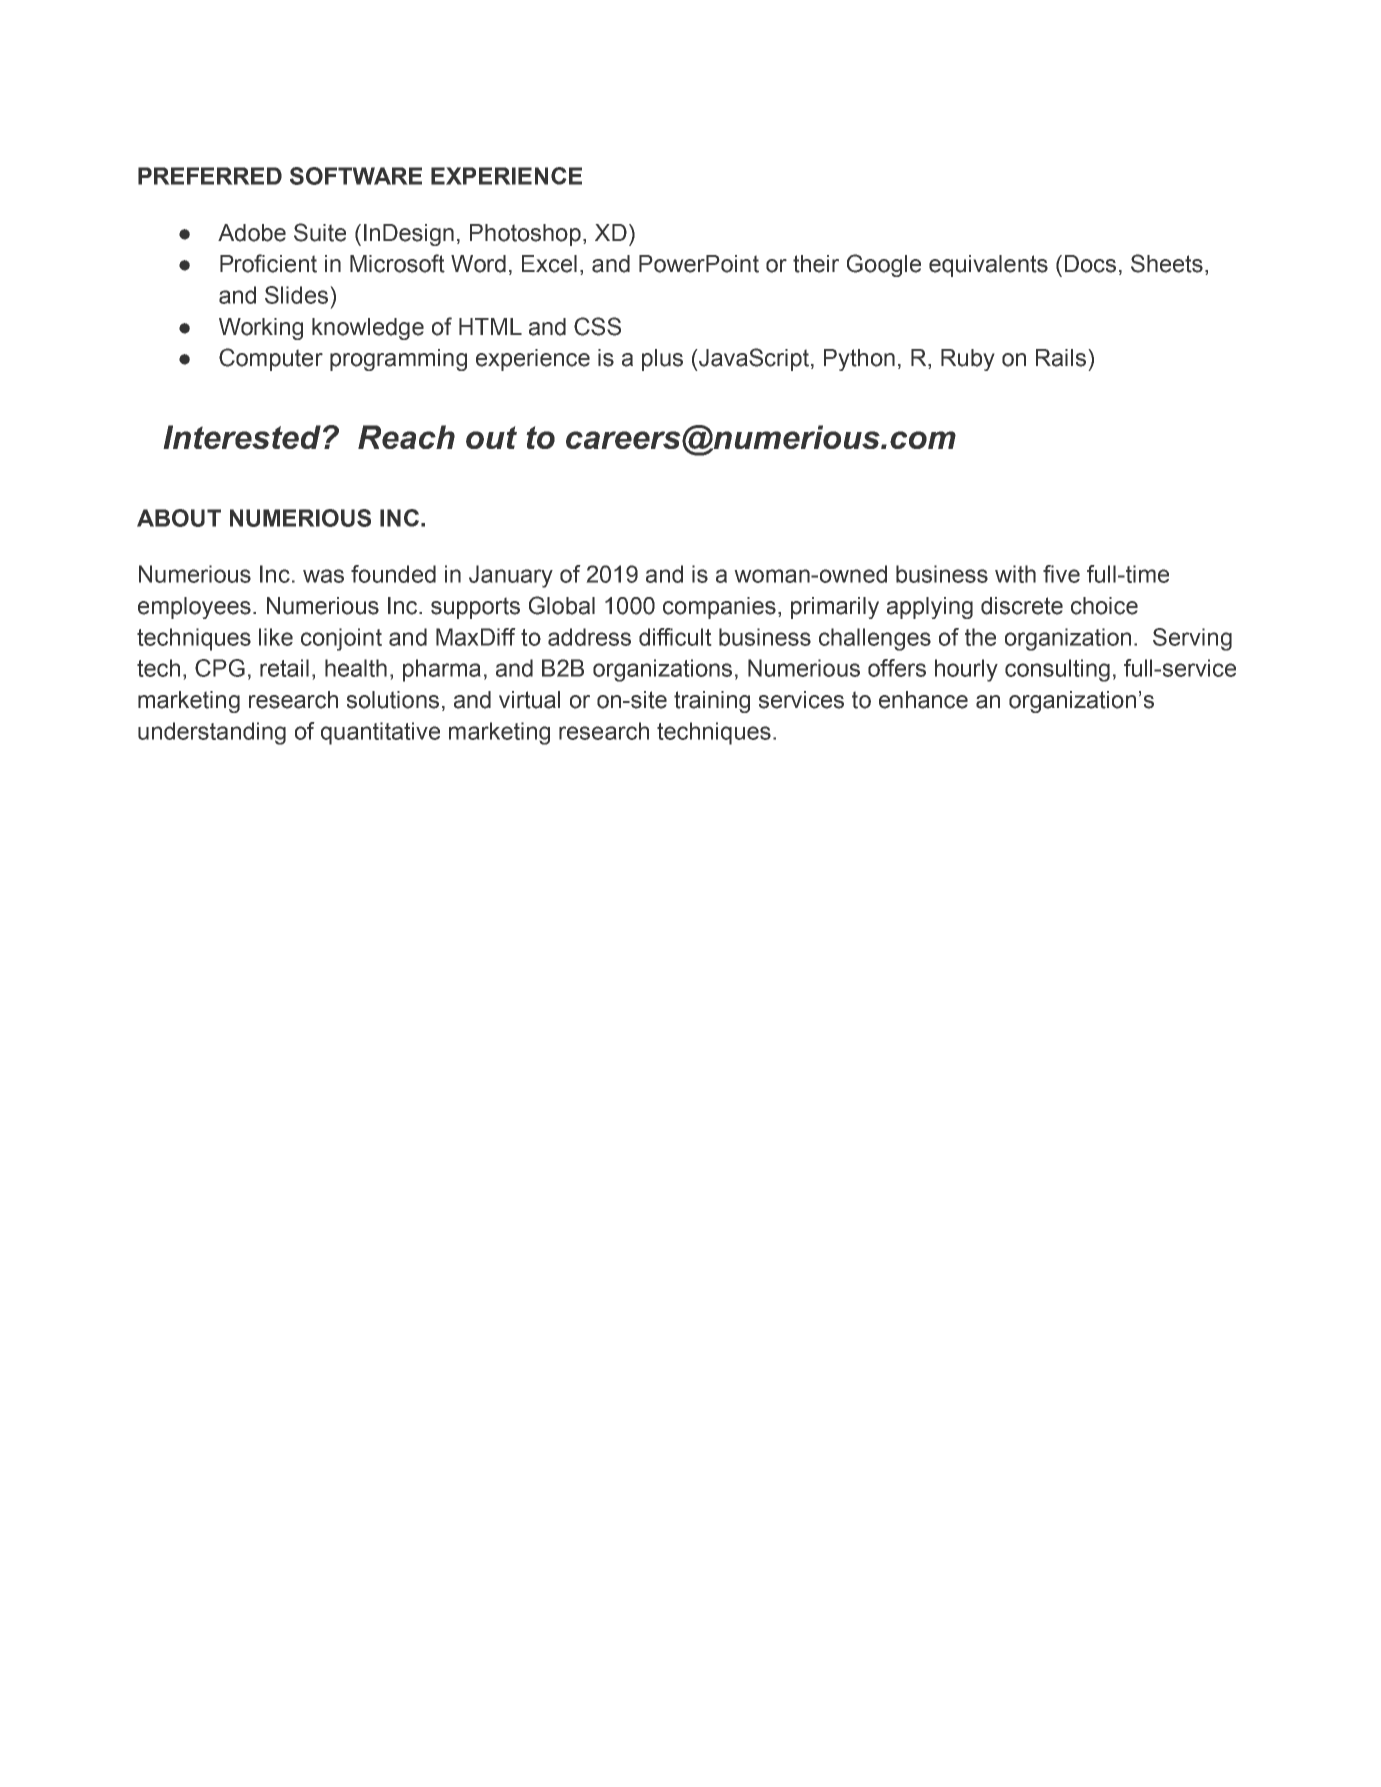  Describe the element at coordinates (1061, 358) in the screenshot. I see `Rails` at that location.
